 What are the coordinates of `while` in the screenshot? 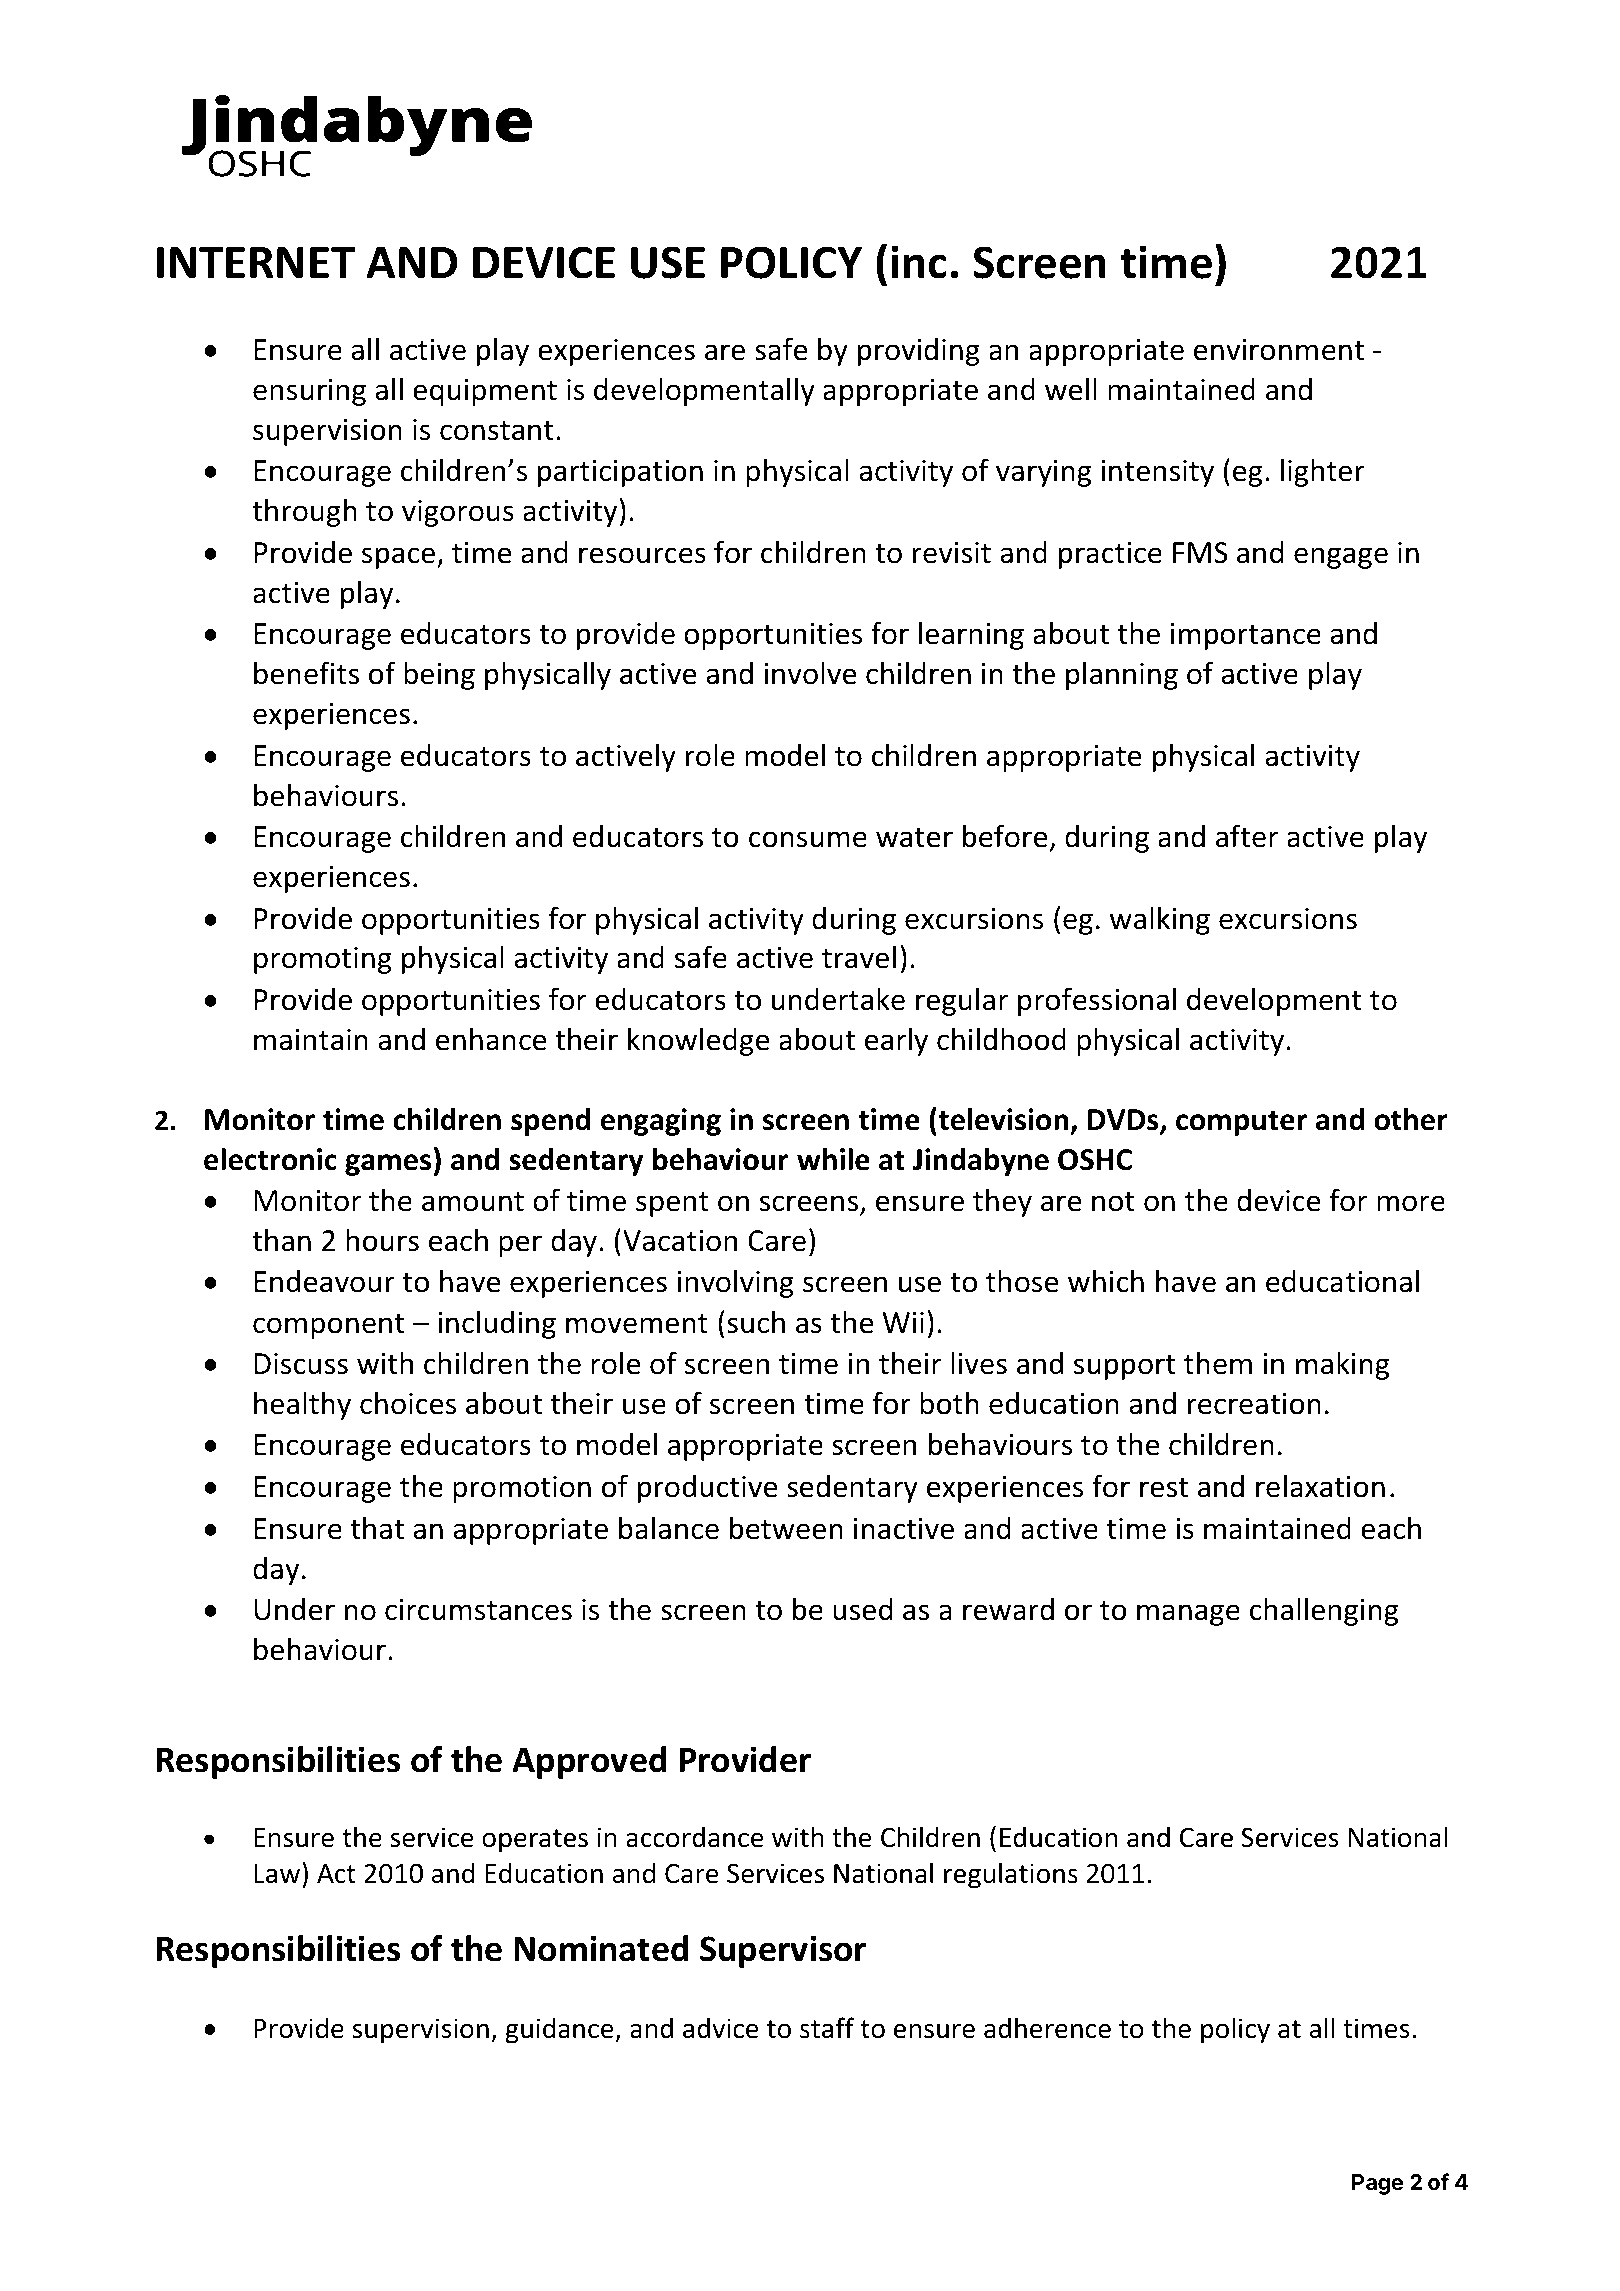 It's located at (833, 1159).
